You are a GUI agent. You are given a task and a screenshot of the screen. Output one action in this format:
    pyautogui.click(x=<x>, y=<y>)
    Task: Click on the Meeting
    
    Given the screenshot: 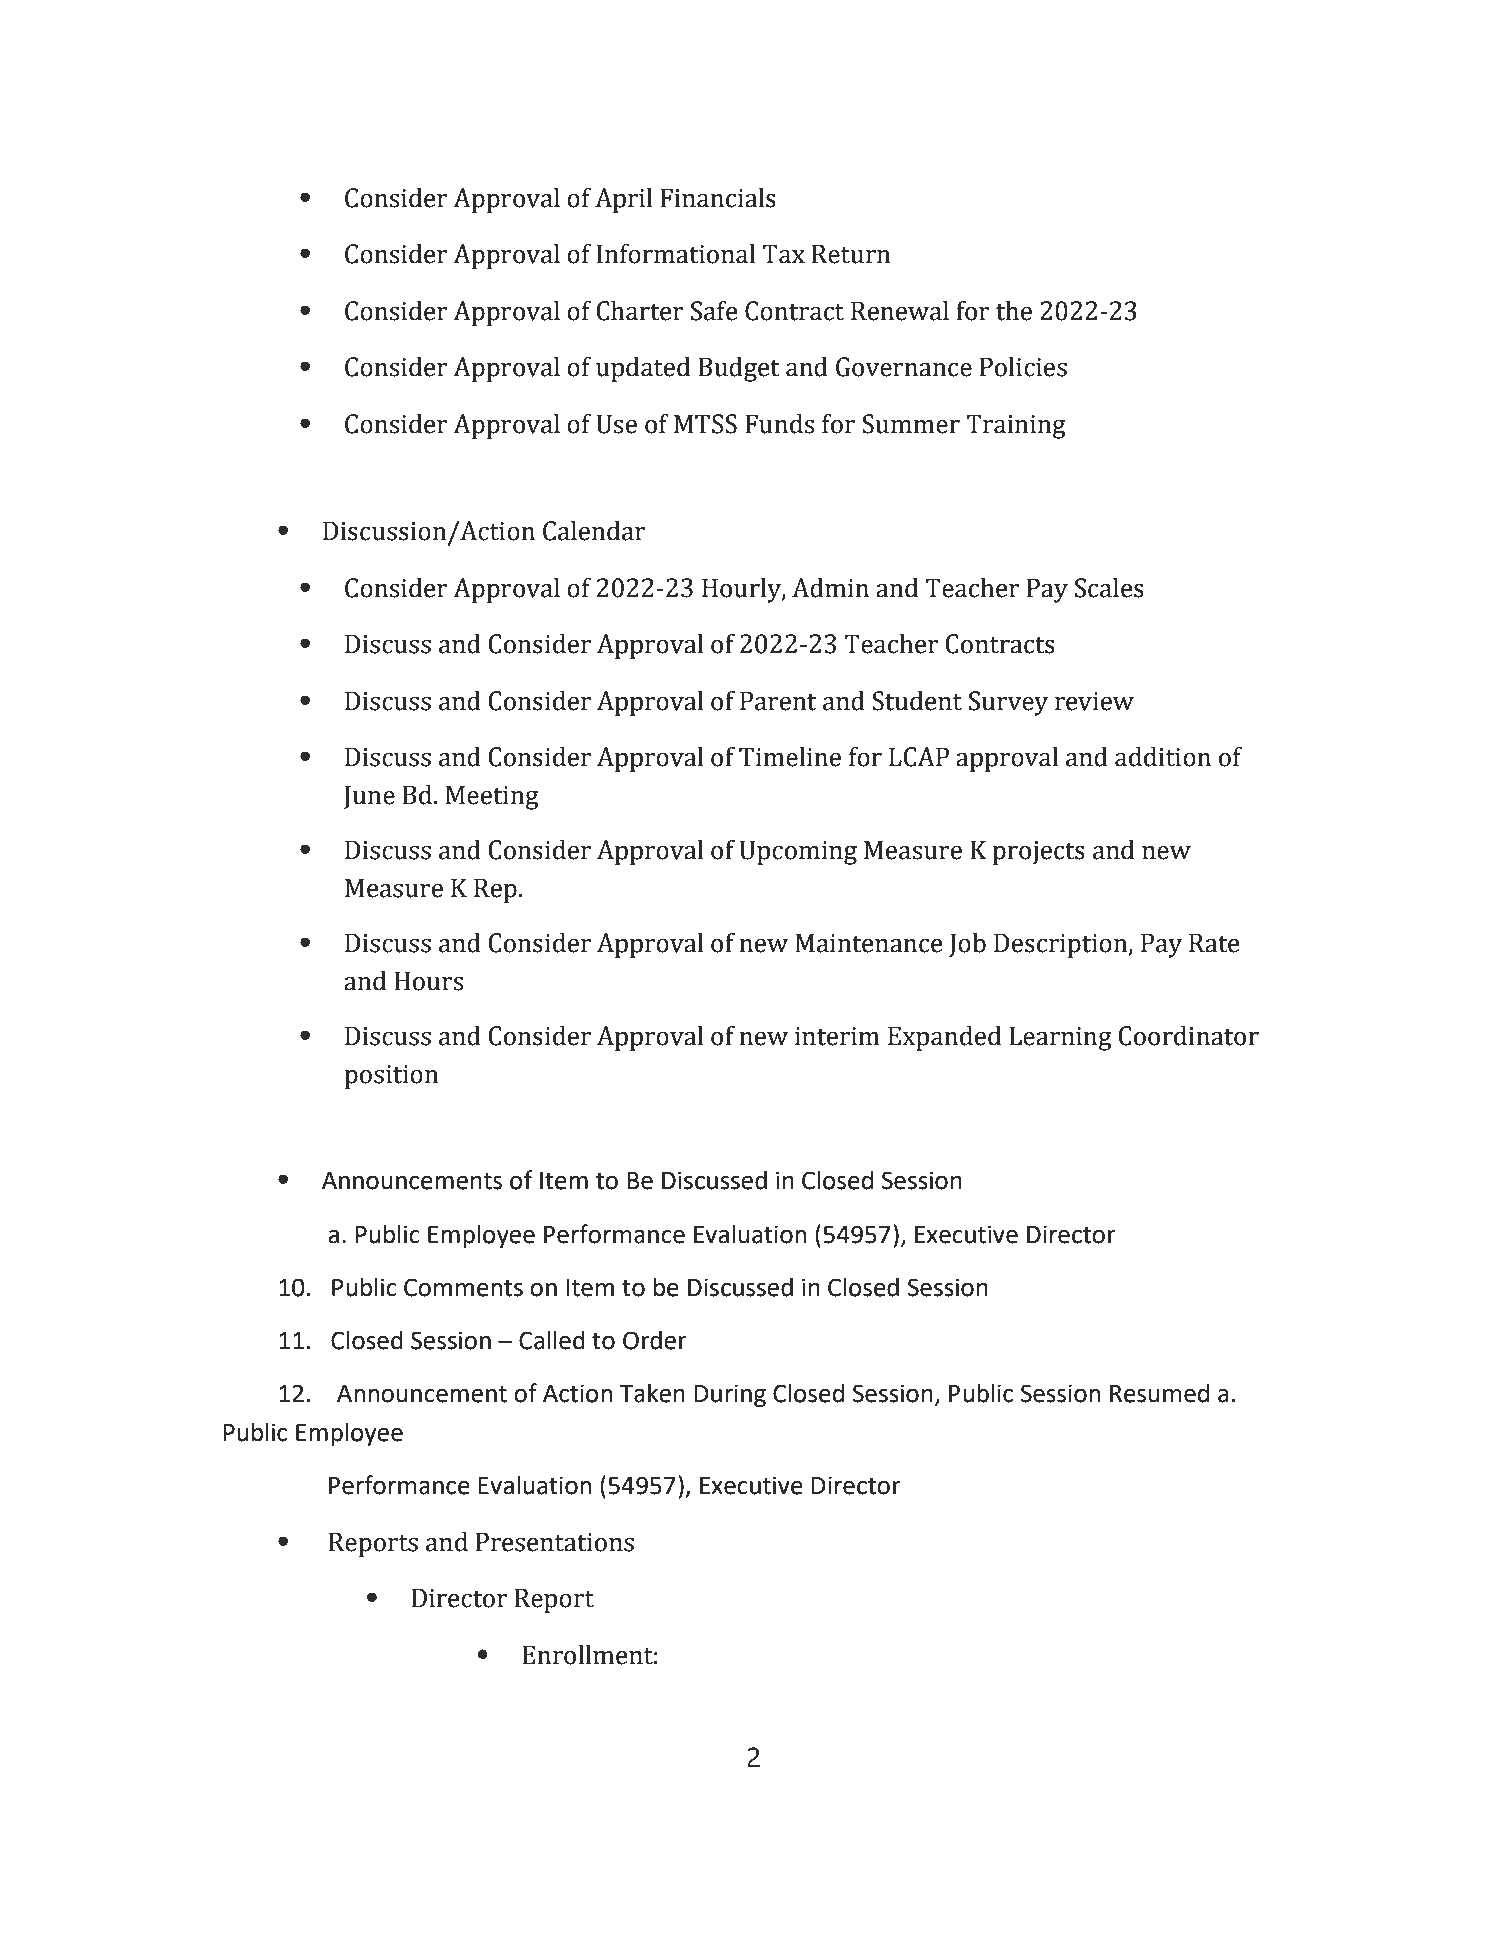 What is the action you would take?
    pyautogui.click(x=492, y=797)
